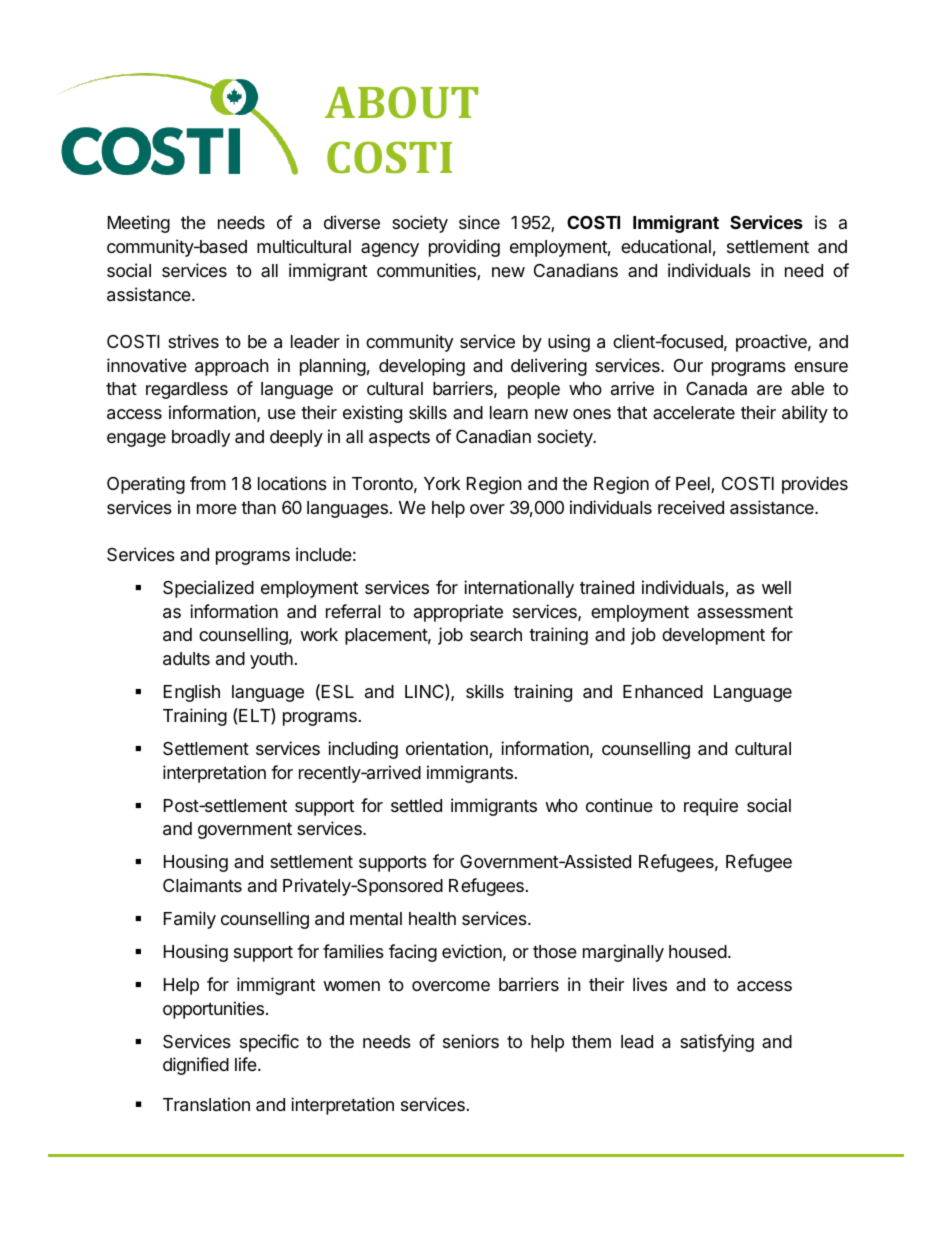 This image has width=952, height=1233. Describe the element at coordinates (666, 246) in the image. I see `educational` at that location.
